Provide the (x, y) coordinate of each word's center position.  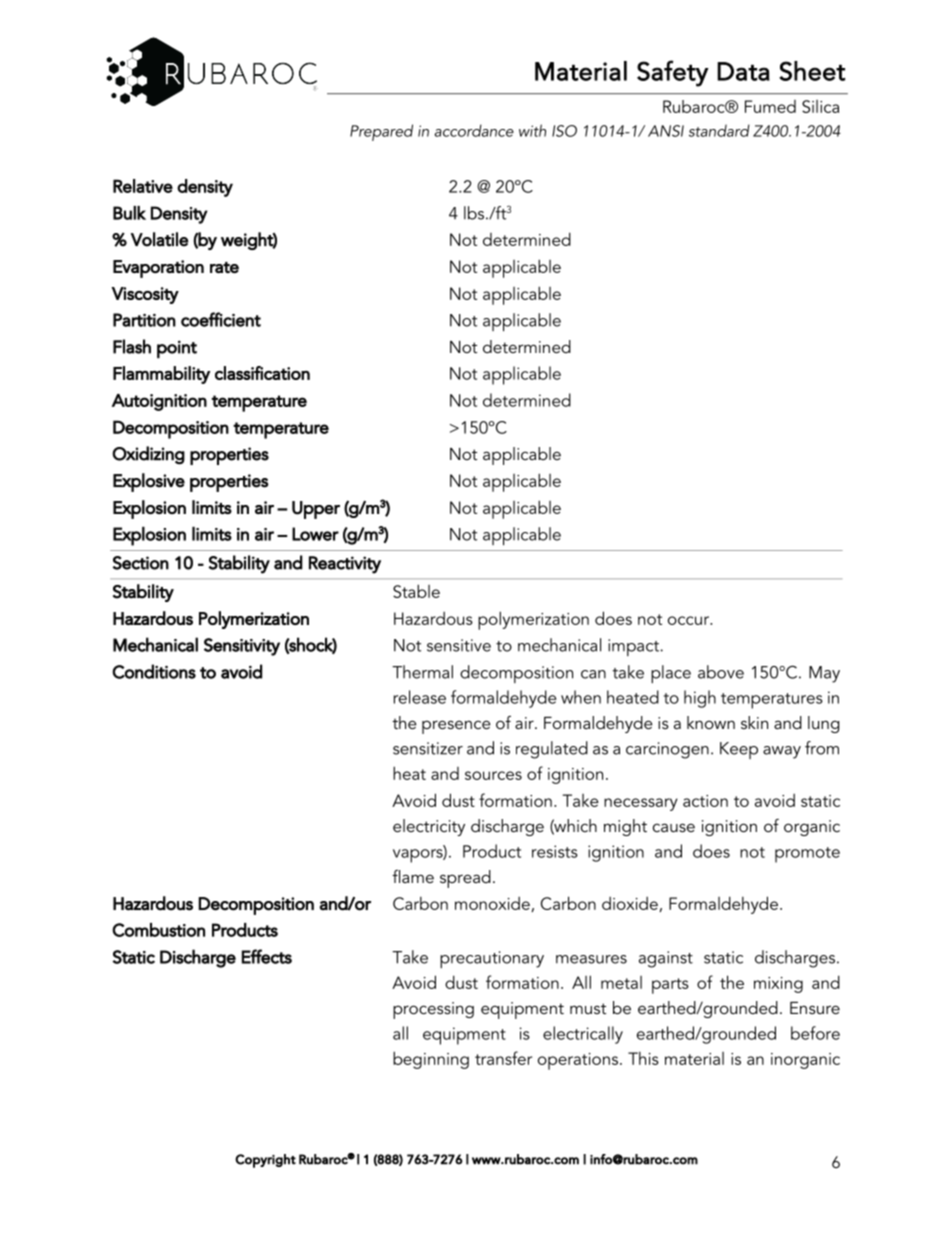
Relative (143, 186)
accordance (474, 130)
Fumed (770, 106)
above (721, 672)
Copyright (265, 1161)
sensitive (459, 645)
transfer (503, 1058)
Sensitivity (242, 647)
